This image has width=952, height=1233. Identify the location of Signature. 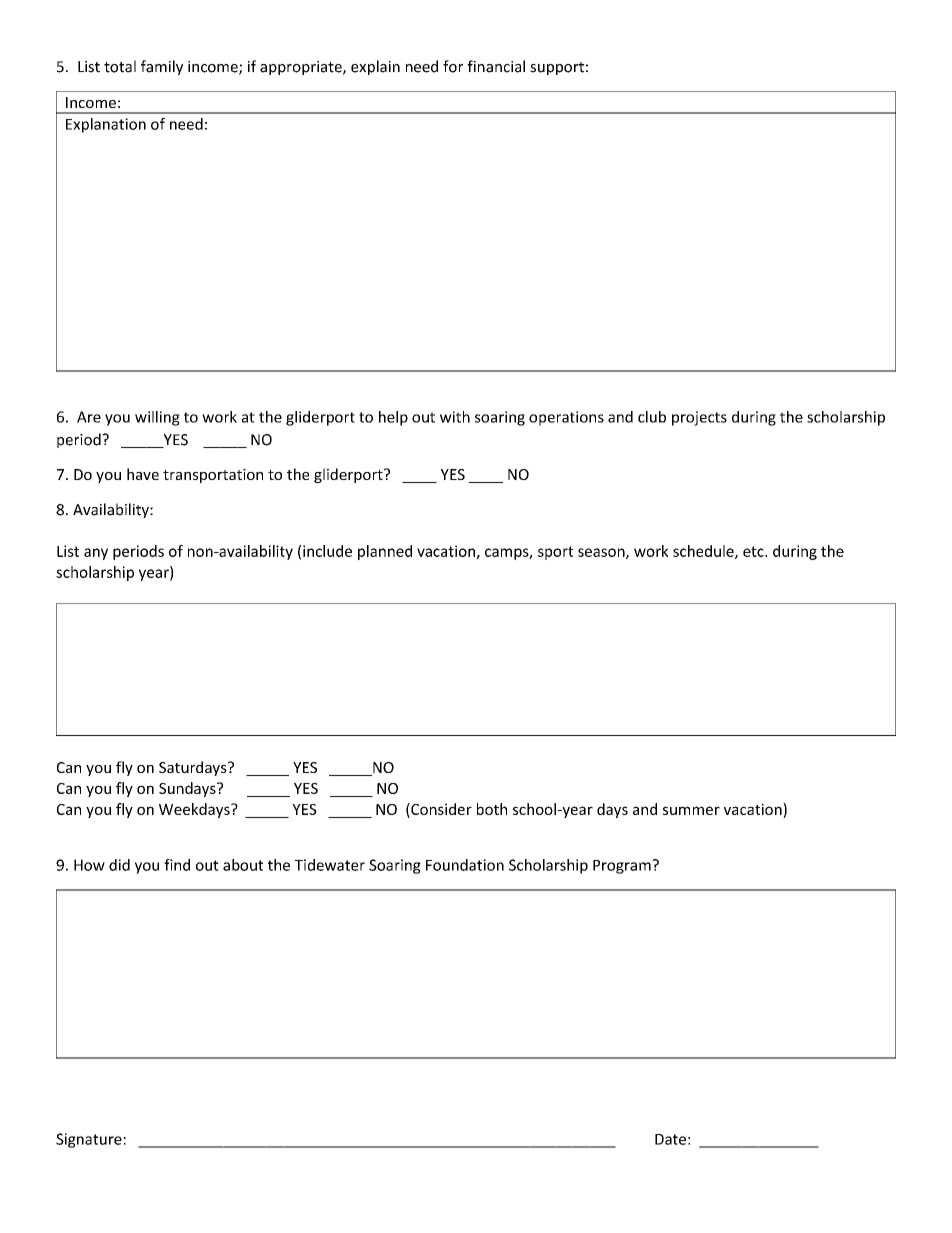
(89, 1140).
